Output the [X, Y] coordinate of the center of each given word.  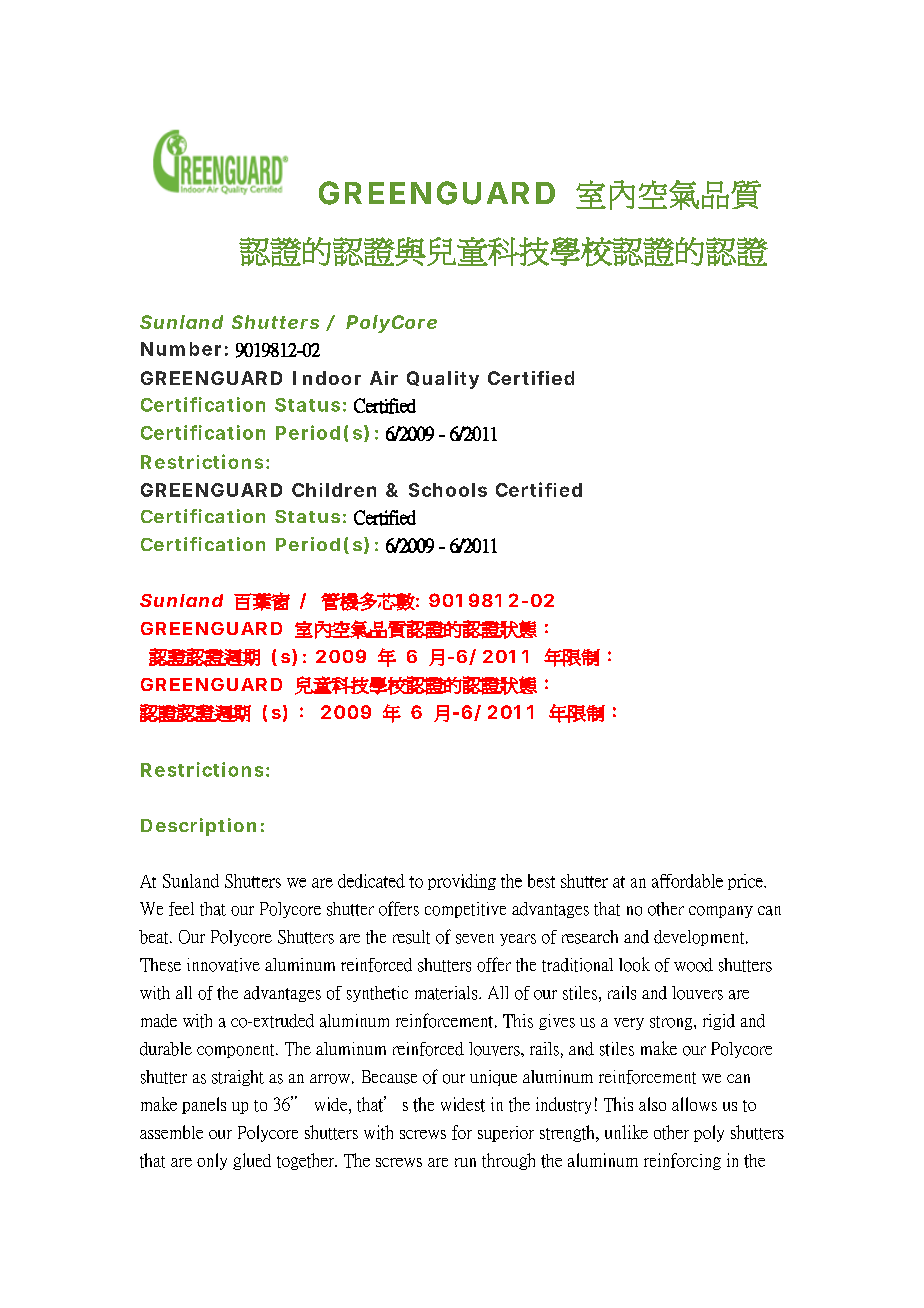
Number [181, 349]
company [721, 912]
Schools [448, 490]
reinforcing [682, 1161]
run [465, 1162]
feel [181, 909]
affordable [687, 881]
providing [462, 882]
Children [334, 490]
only [212, 1161]
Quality [443, 380]
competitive [465, 910]
